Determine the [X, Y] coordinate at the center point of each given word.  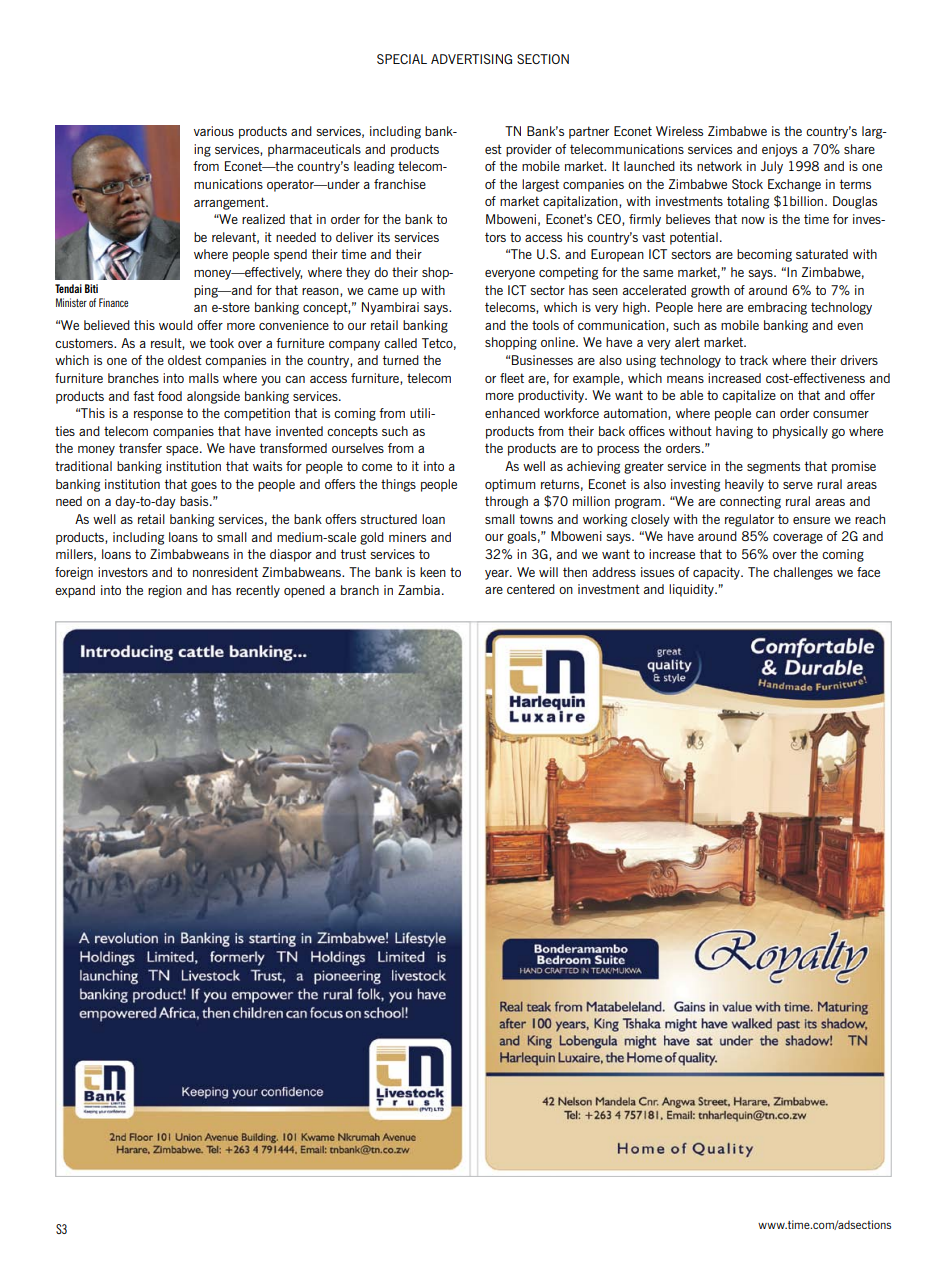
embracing [777, 308]
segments [773, 467]
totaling [748, 202]
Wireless [679, 131]
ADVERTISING [471, 59]
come [377, 467]
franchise [400, 184]
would [176, 325]
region [165, 591]
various [214, 131]
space [183, 451]
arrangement [230, 203]
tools [545, 325]
